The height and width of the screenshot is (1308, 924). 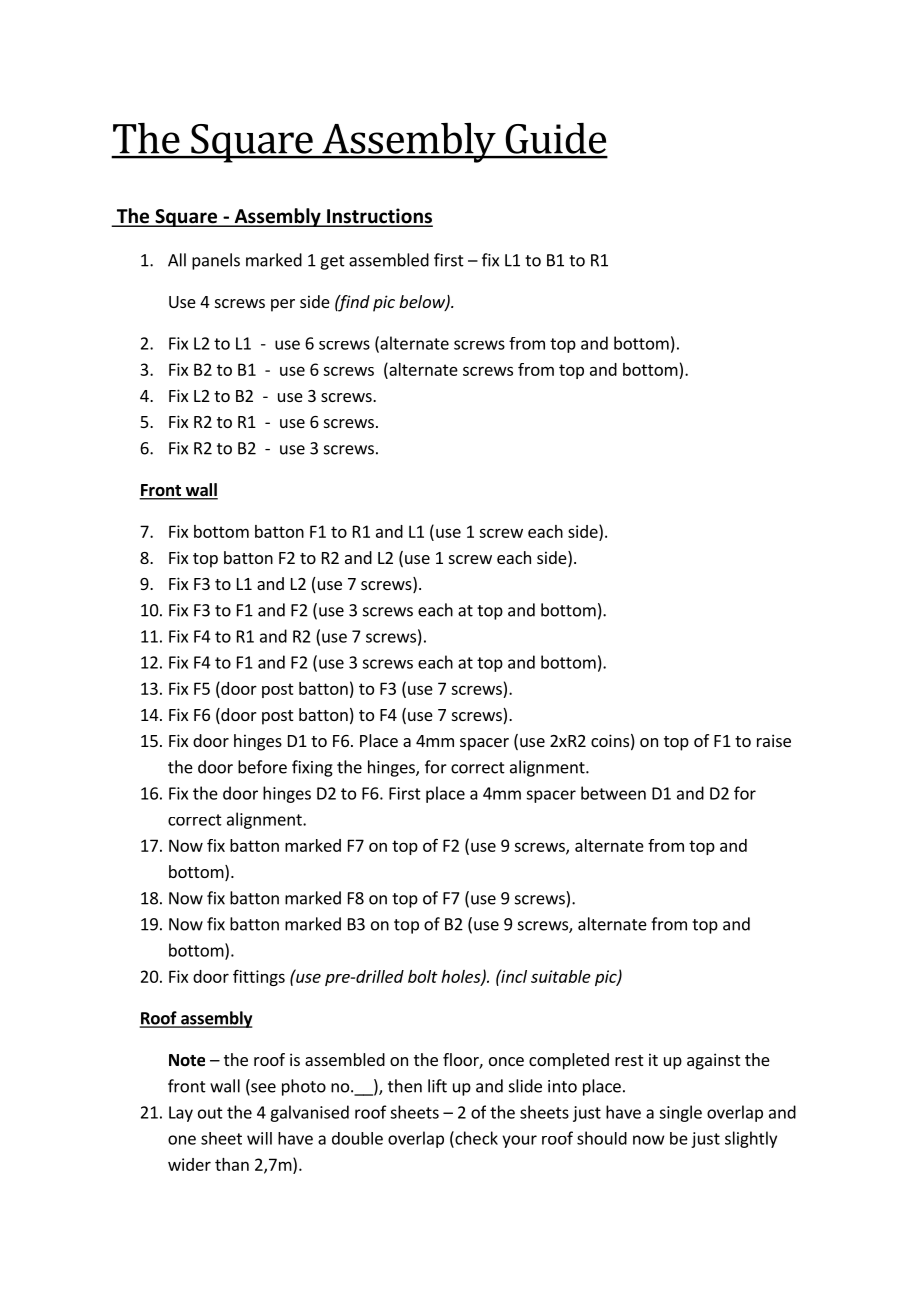 I want to click on suitable, so click(x=561, y=976).
